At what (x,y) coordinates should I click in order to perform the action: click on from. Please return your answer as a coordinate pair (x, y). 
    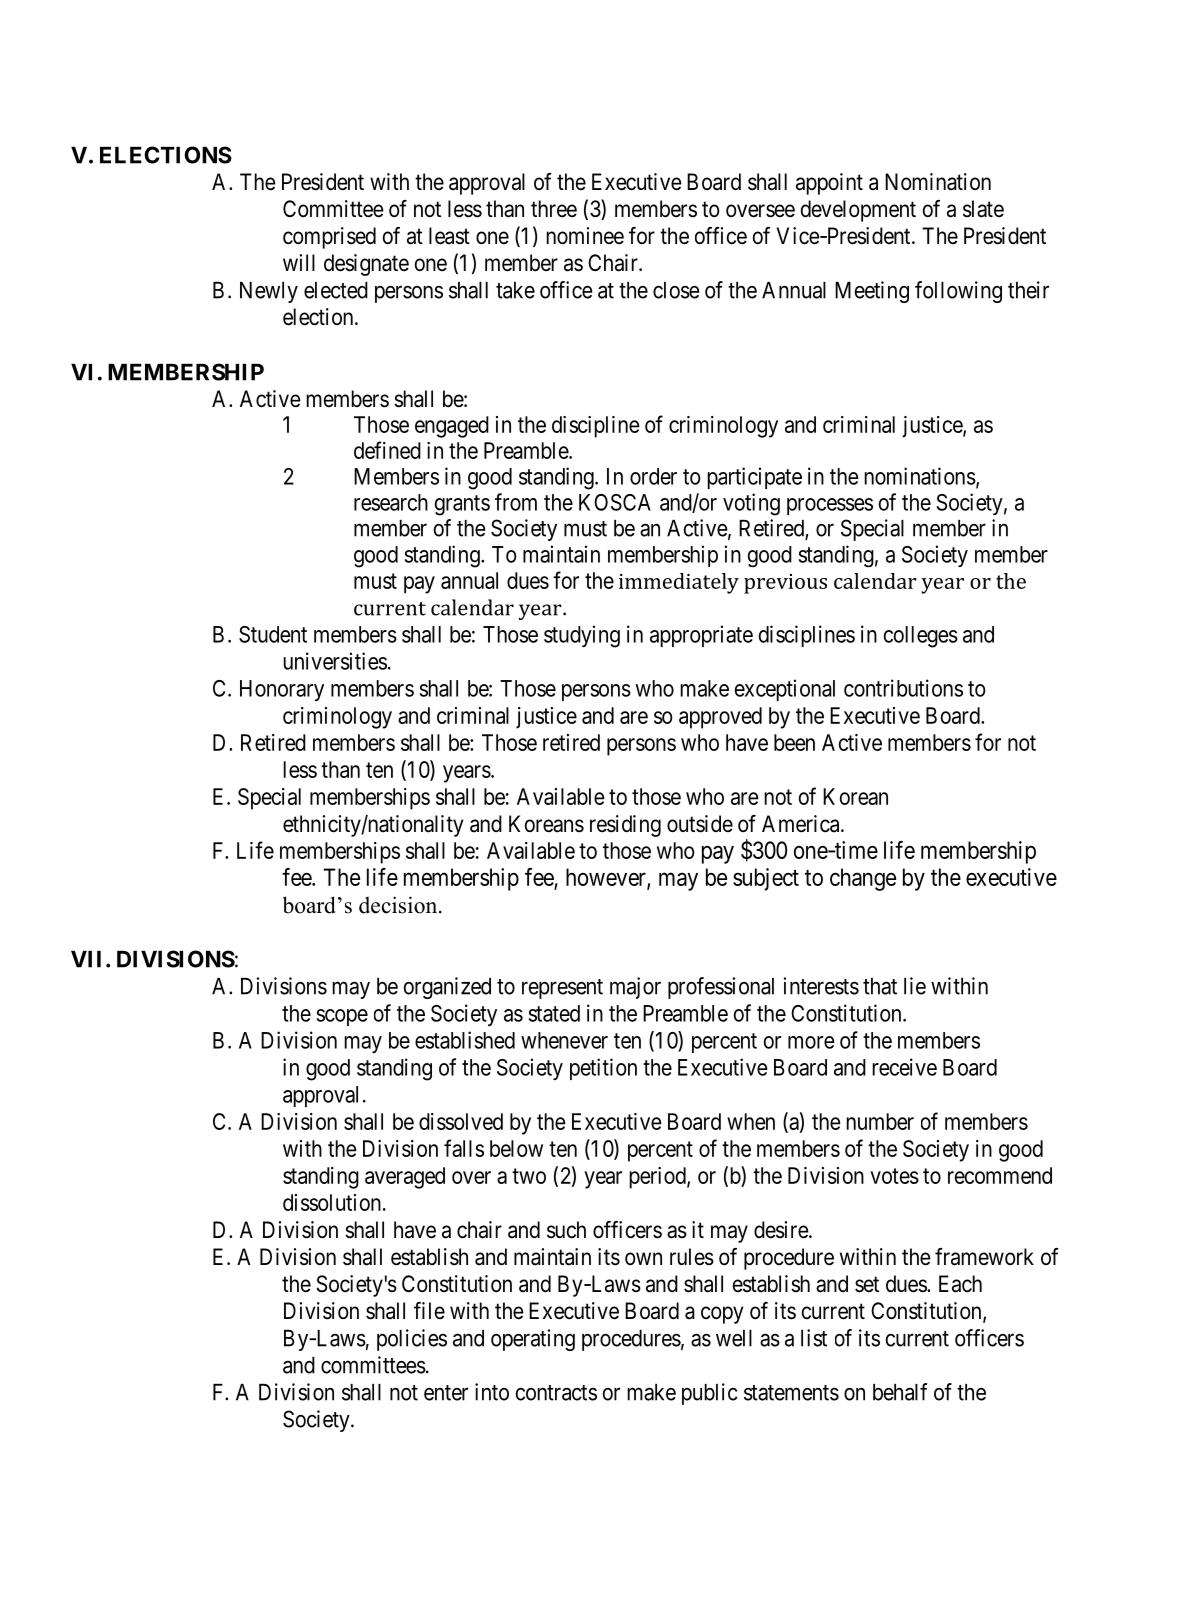
    Looking at the image, I should click on (516, 502).
